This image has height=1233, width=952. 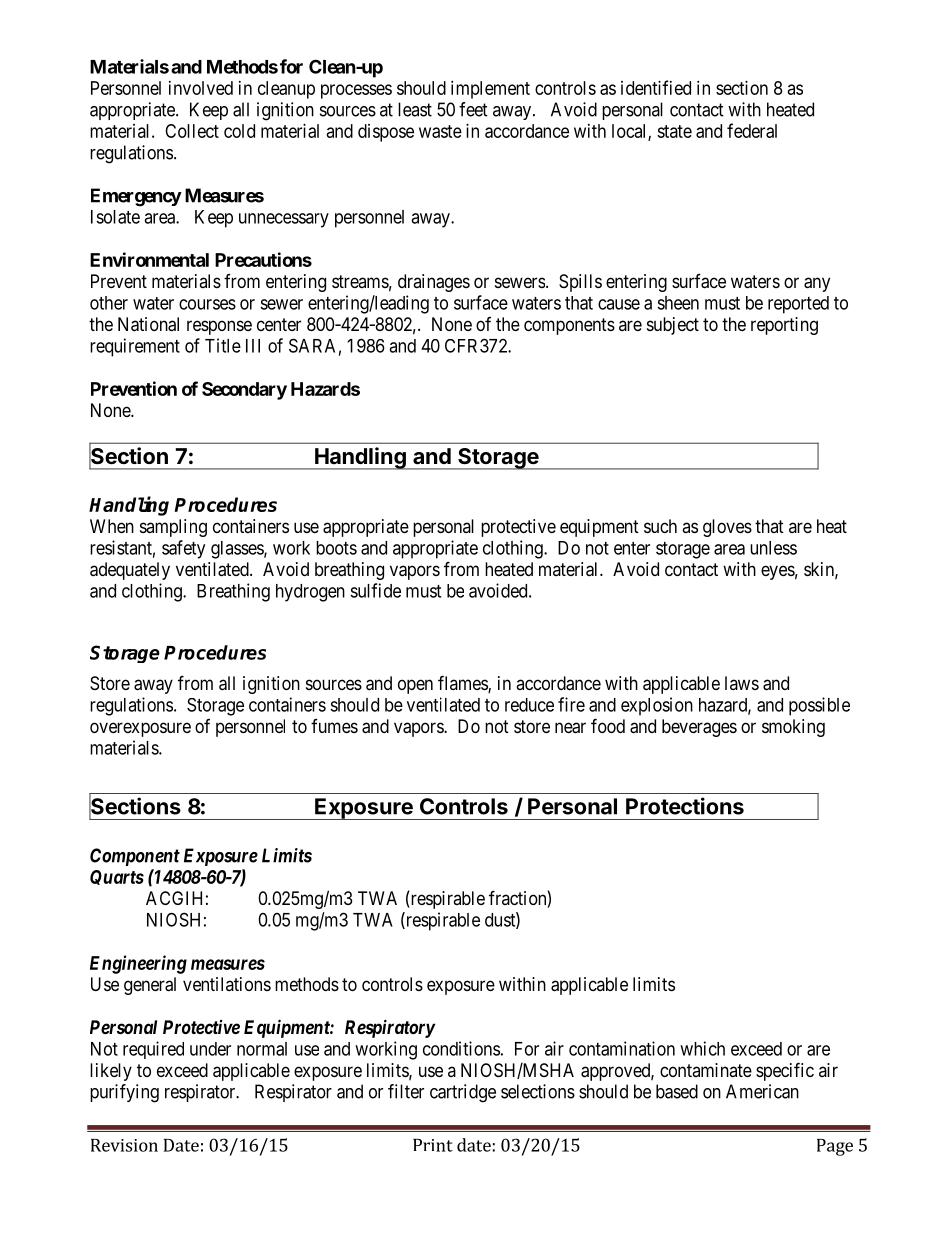 What do you see at coordinates (192, 131) in the image?
I see `Collect` at bounding box center [192, 131].
